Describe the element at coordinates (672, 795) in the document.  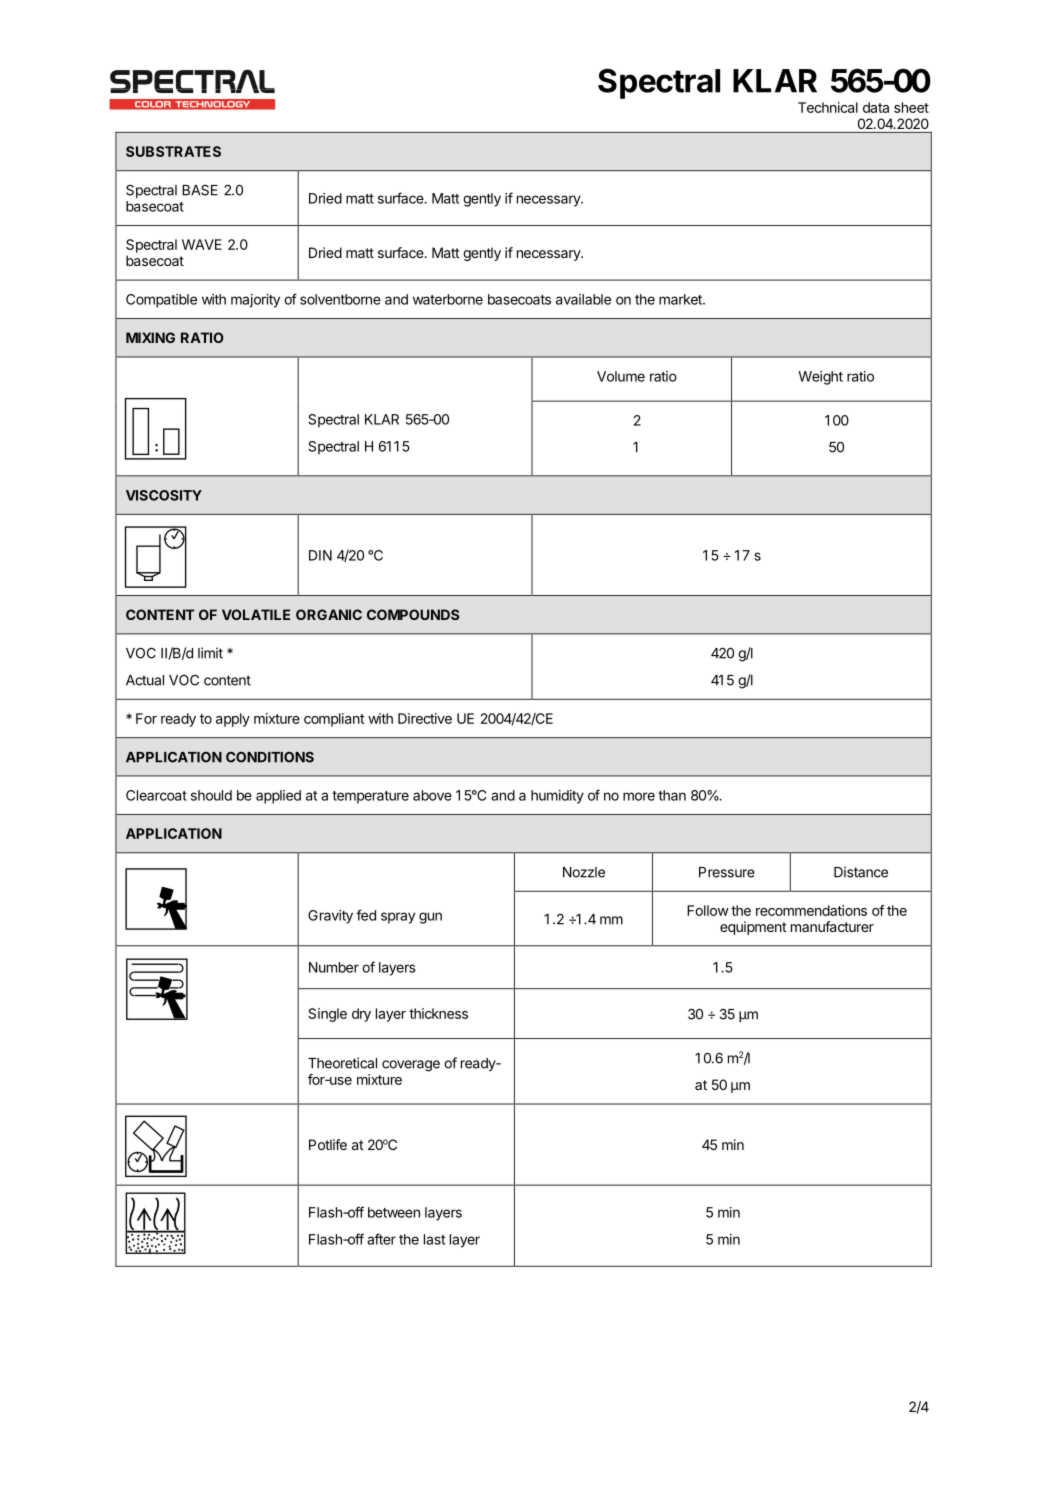
I see `than` at that location.
